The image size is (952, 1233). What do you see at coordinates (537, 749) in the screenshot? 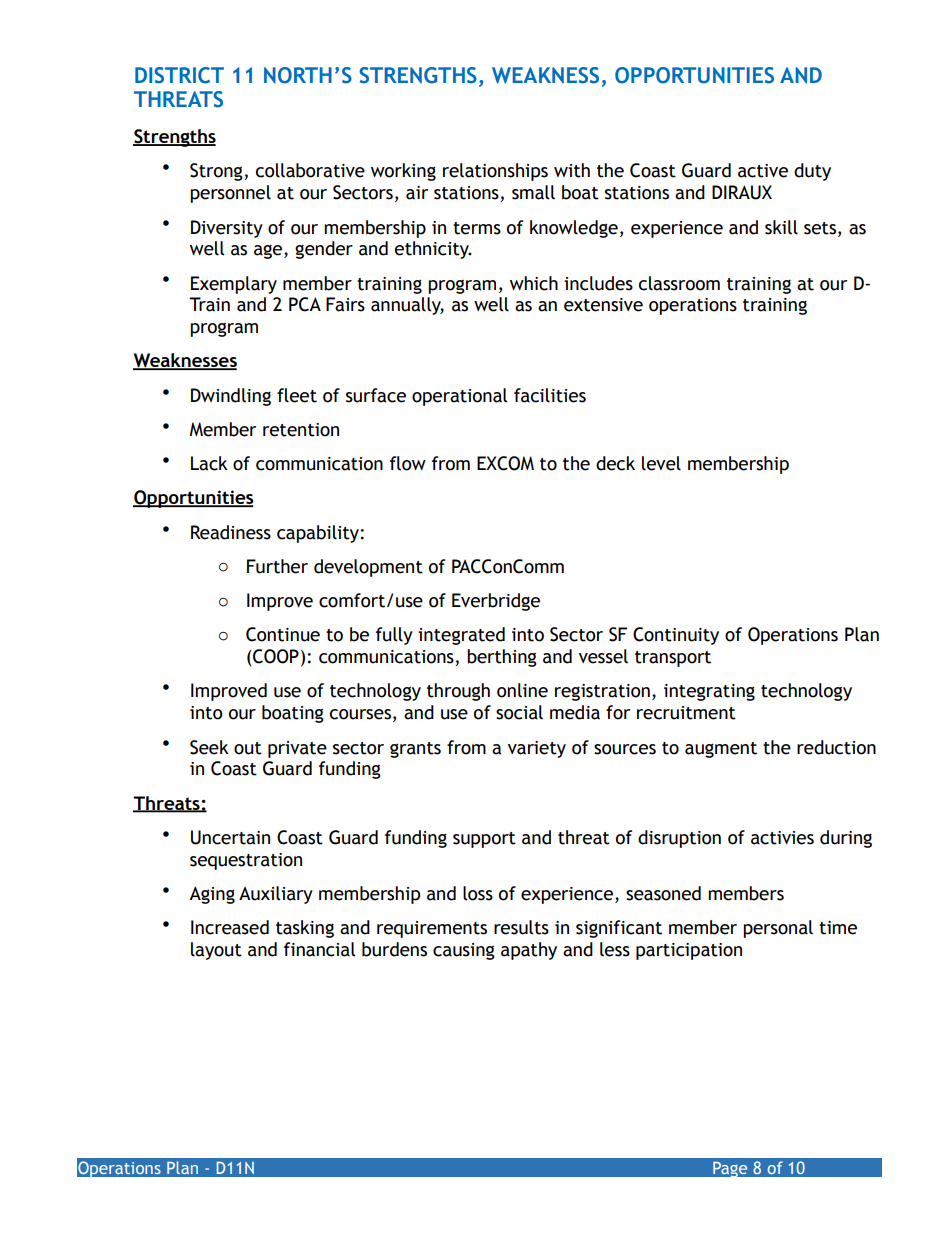
I see `variety` at bounding box center [537, 749].
